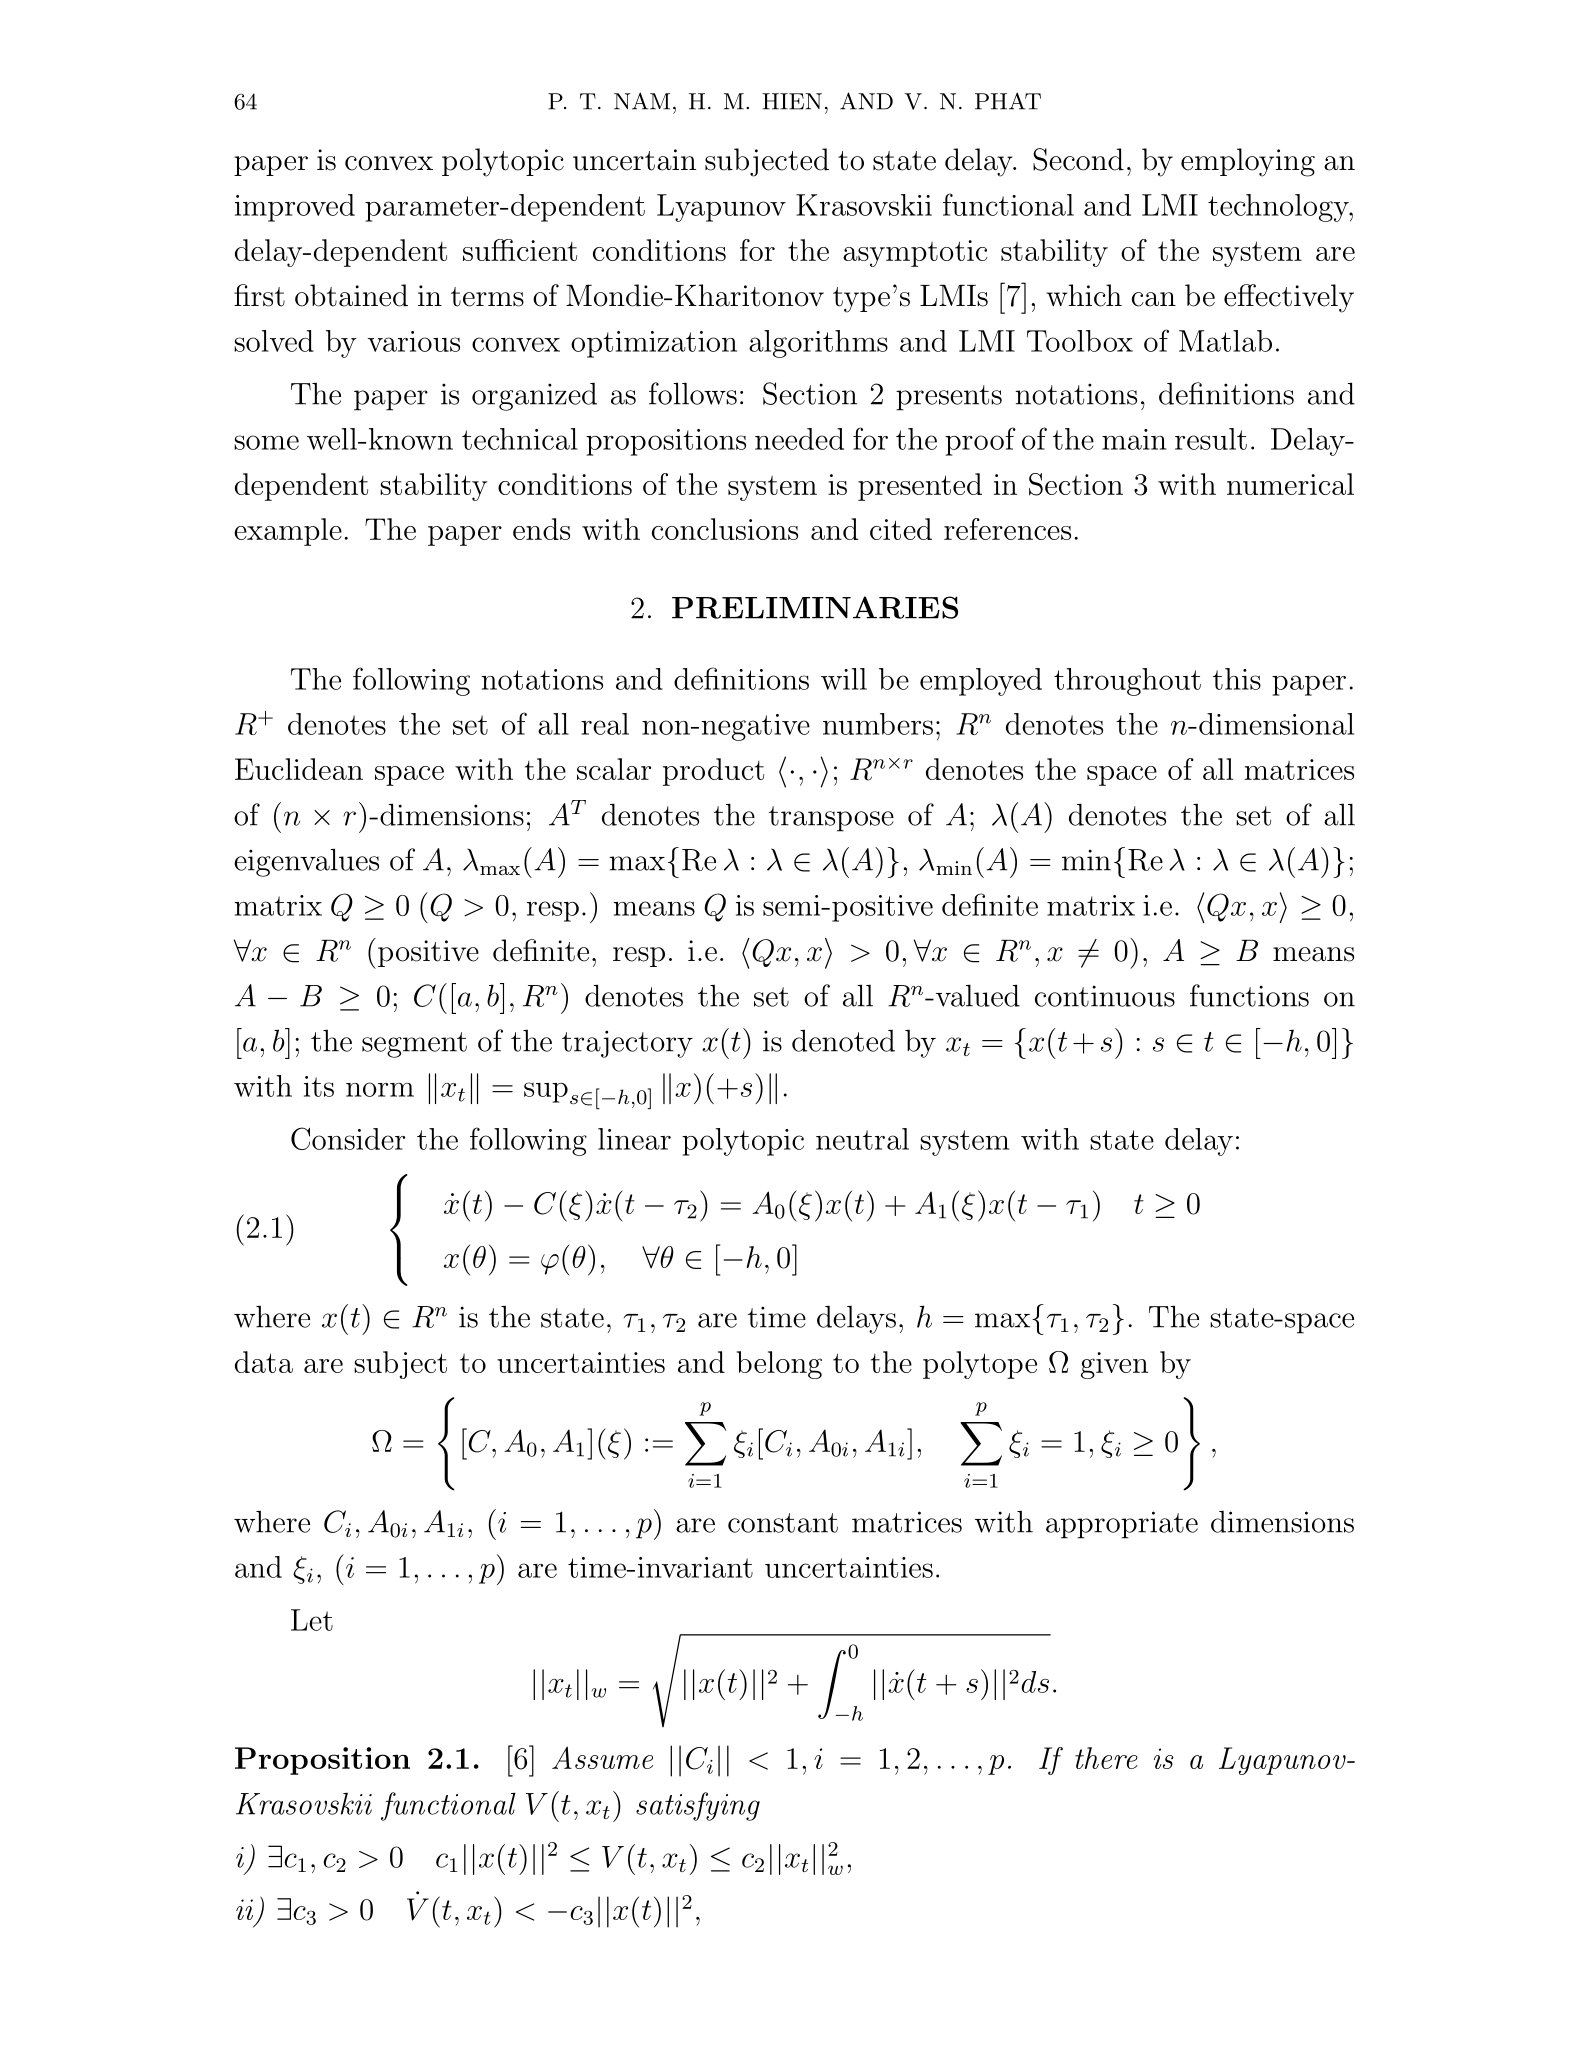  Describe the element at coordinates (698, 1806) in the screenshot. I see `satisfying` at that location.
